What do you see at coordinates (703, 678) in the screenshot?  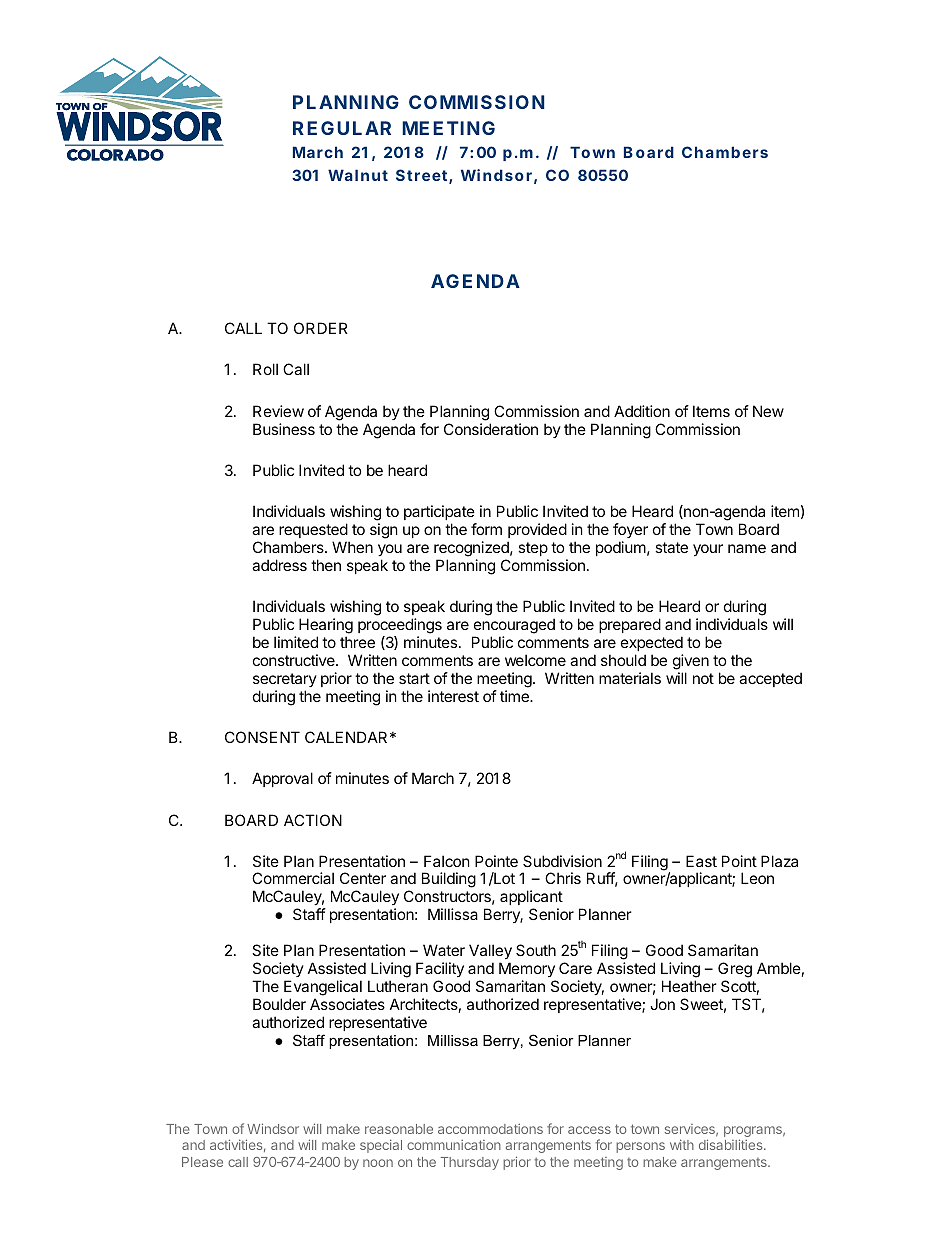 I see `not` at bounding box center [703, 678].
